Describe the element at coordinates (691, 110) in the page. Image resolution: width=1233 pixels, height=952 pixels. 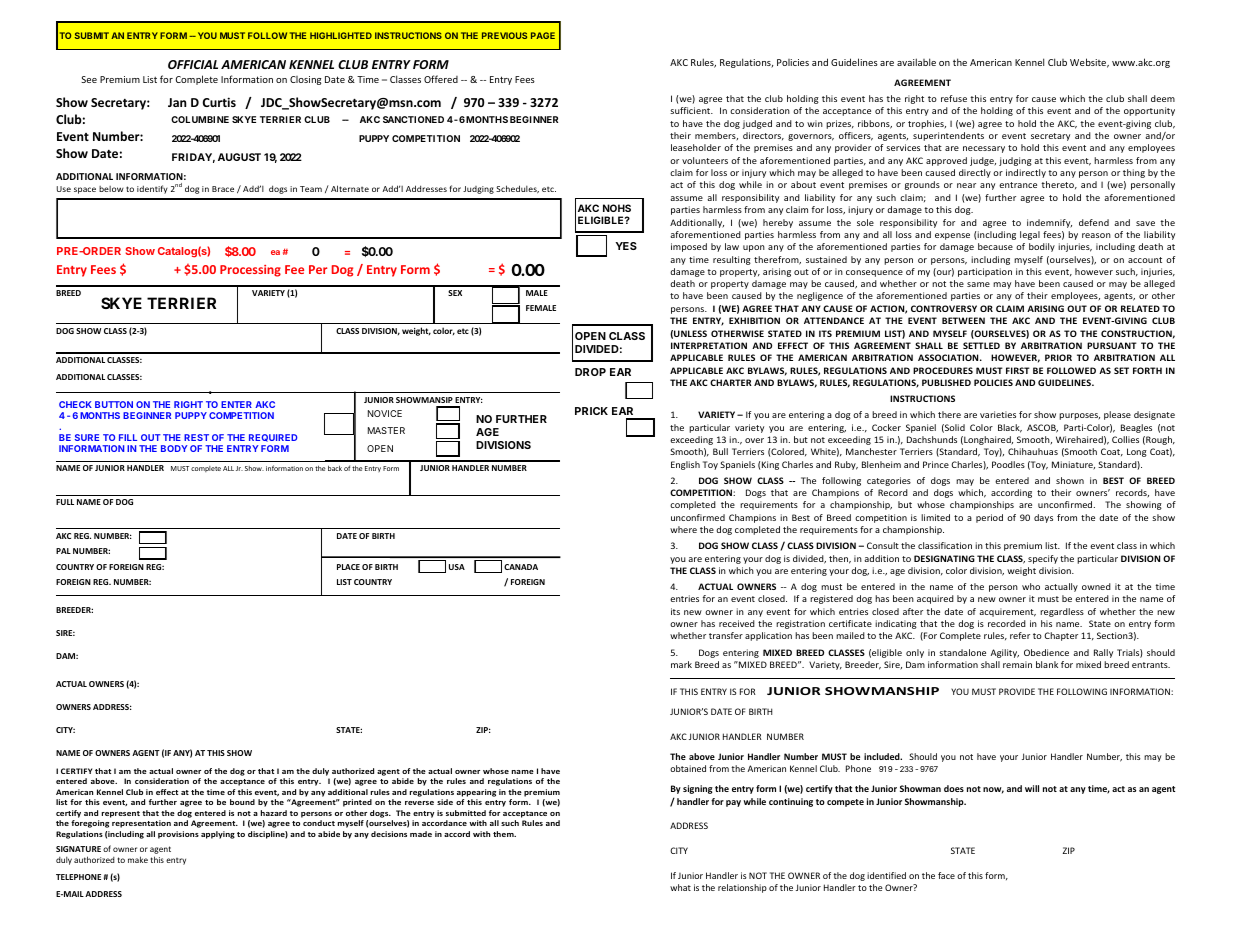
I see `sufficient` at that location.
